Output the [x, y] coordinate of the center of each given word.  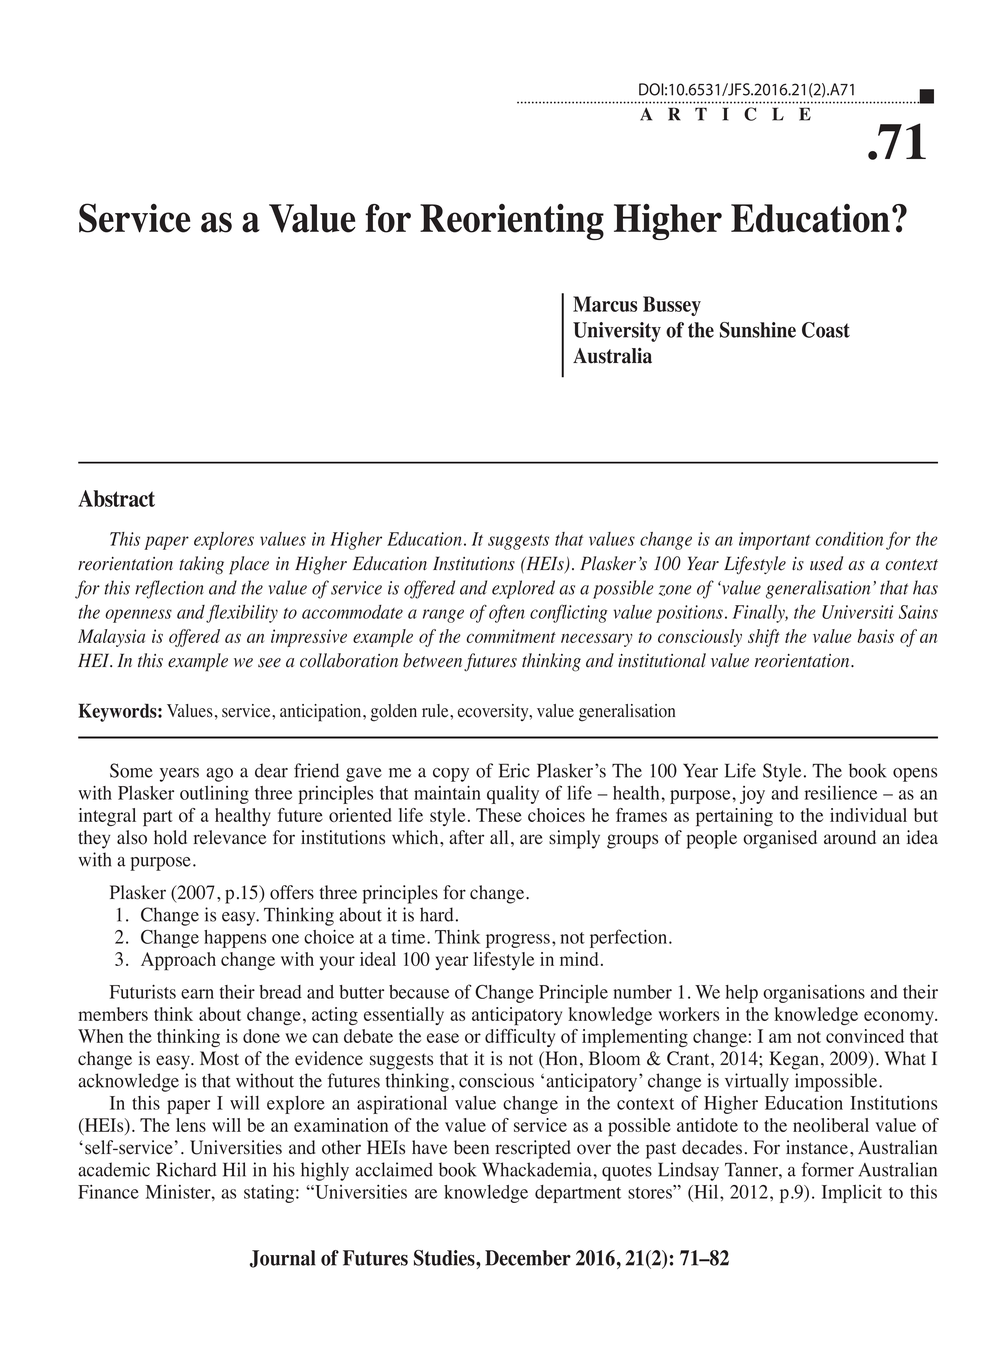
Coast [826, 330]
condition [849, 539]
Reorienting [512, 222]
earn [197, 994]
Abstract [116, 498]
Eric [514, 770]
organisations [814, 994]
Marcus [605, 304]
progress [518, 941]
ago [219, 775]
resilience [840, 793]
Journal [283, 1259]
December [528, 1258]
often [507, 613]
